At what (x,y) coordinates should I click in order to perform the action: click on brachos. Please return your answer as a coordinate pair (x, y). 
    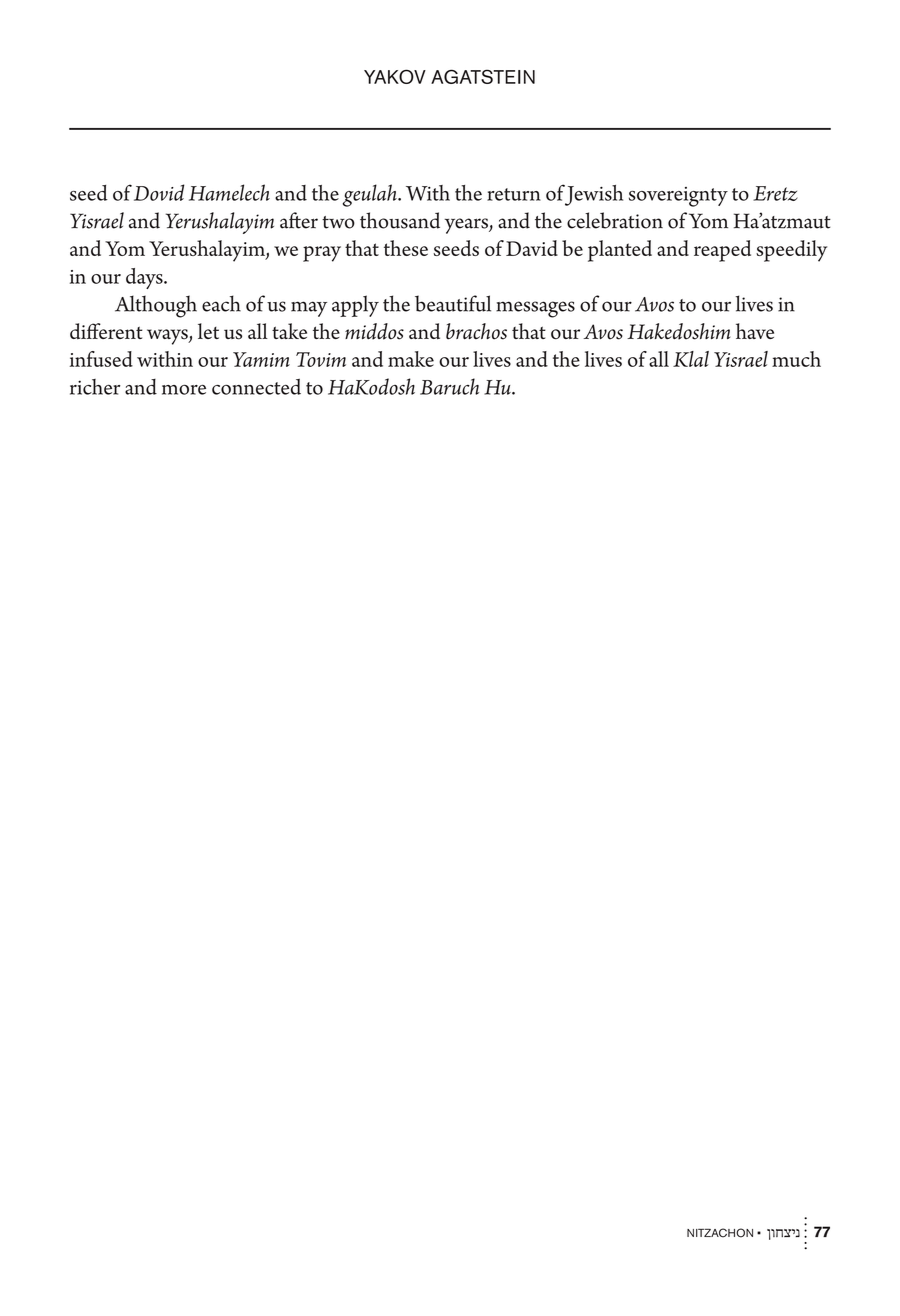
    Looking at the image, I should click on (476, 331).
